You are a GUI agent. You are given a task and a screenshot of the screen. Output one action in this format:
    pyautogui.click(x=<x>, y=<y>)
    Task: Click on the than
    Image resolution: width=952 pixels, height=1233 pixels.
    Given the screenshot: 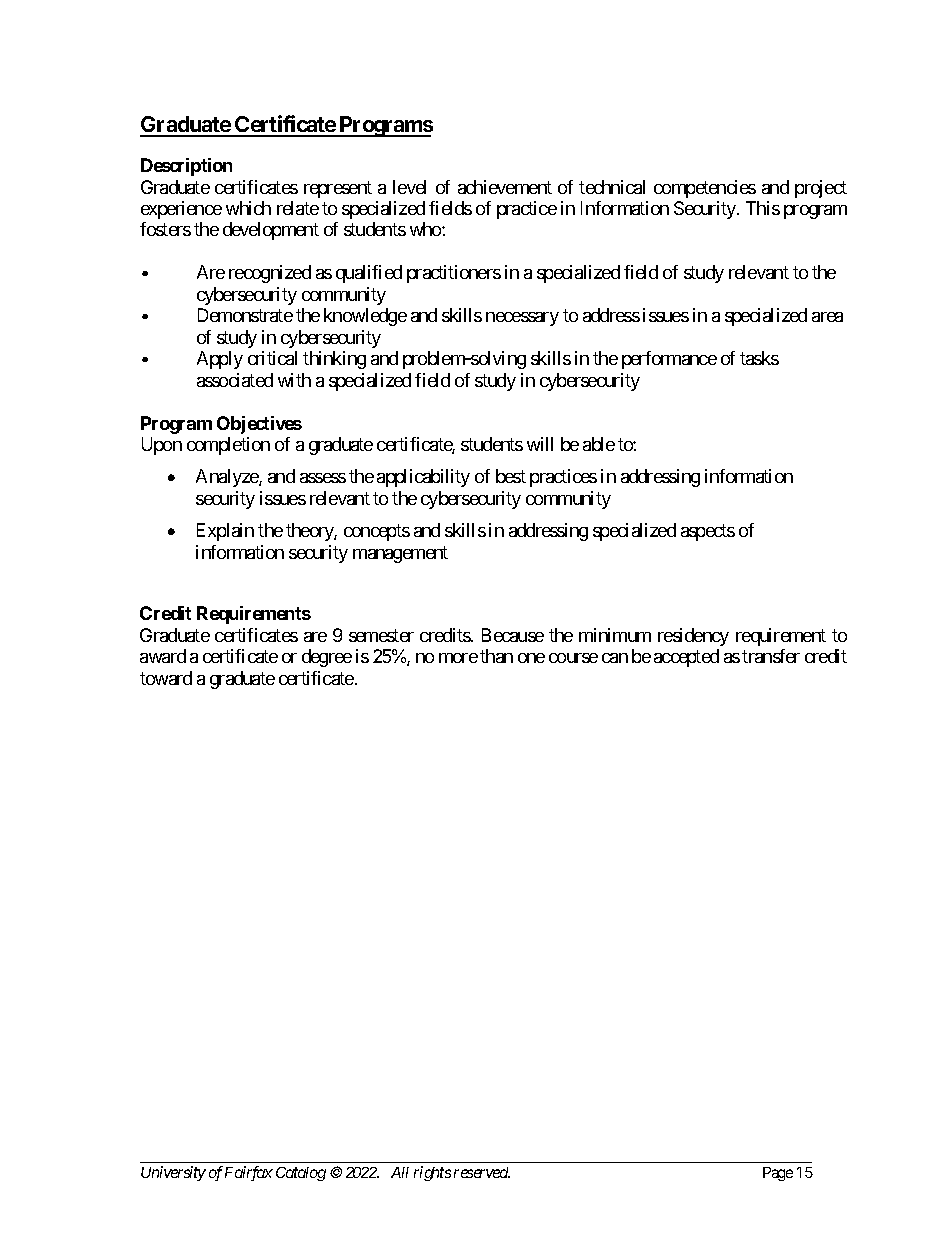 What is the action you would take?
    pyautogui.click(x=496, y=656)
